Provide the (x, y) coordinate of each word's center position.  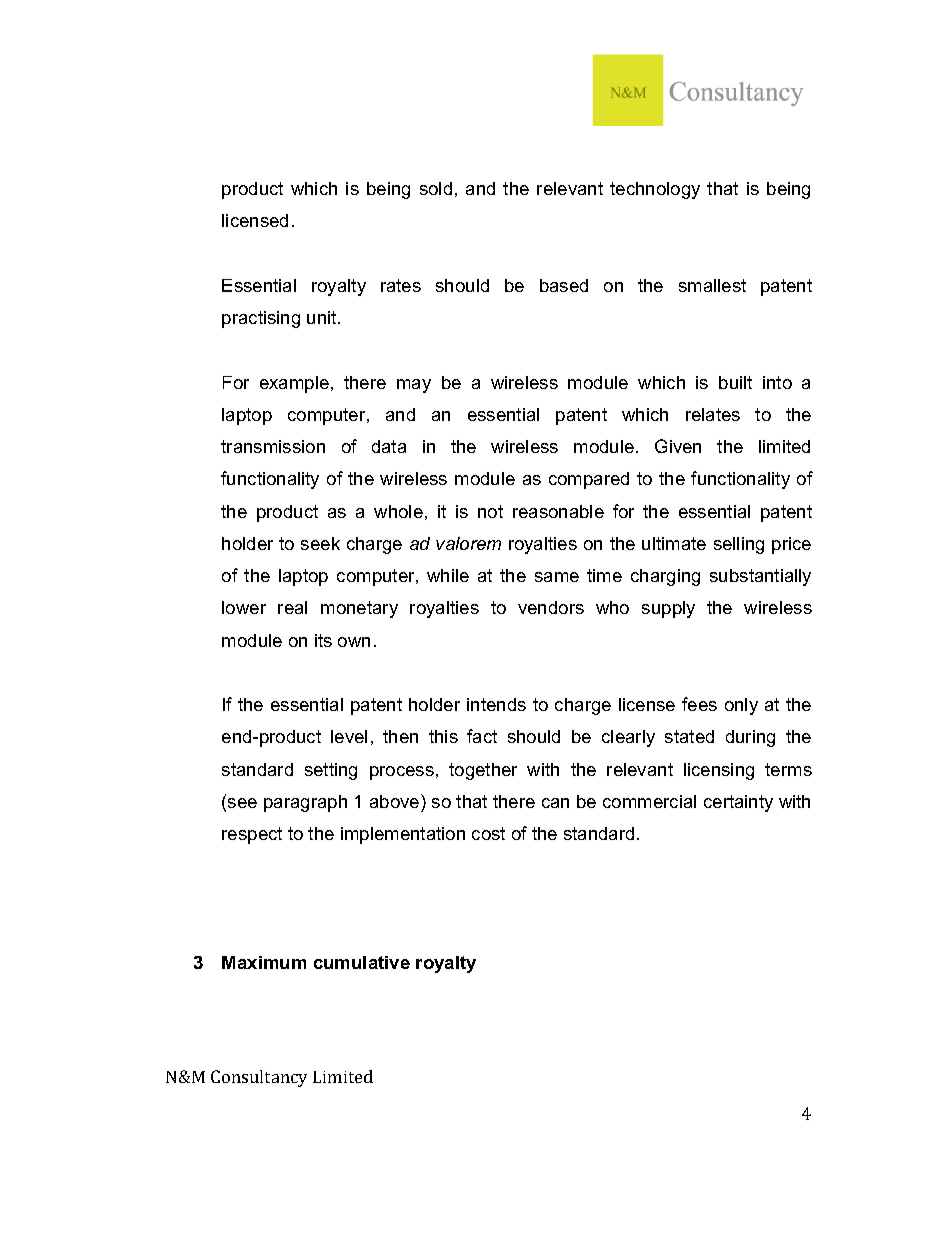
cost (488, 833)
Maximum (264, 962)
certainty (738, 803)
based (564, 285)
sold (436, 188)
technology (655, 190)
